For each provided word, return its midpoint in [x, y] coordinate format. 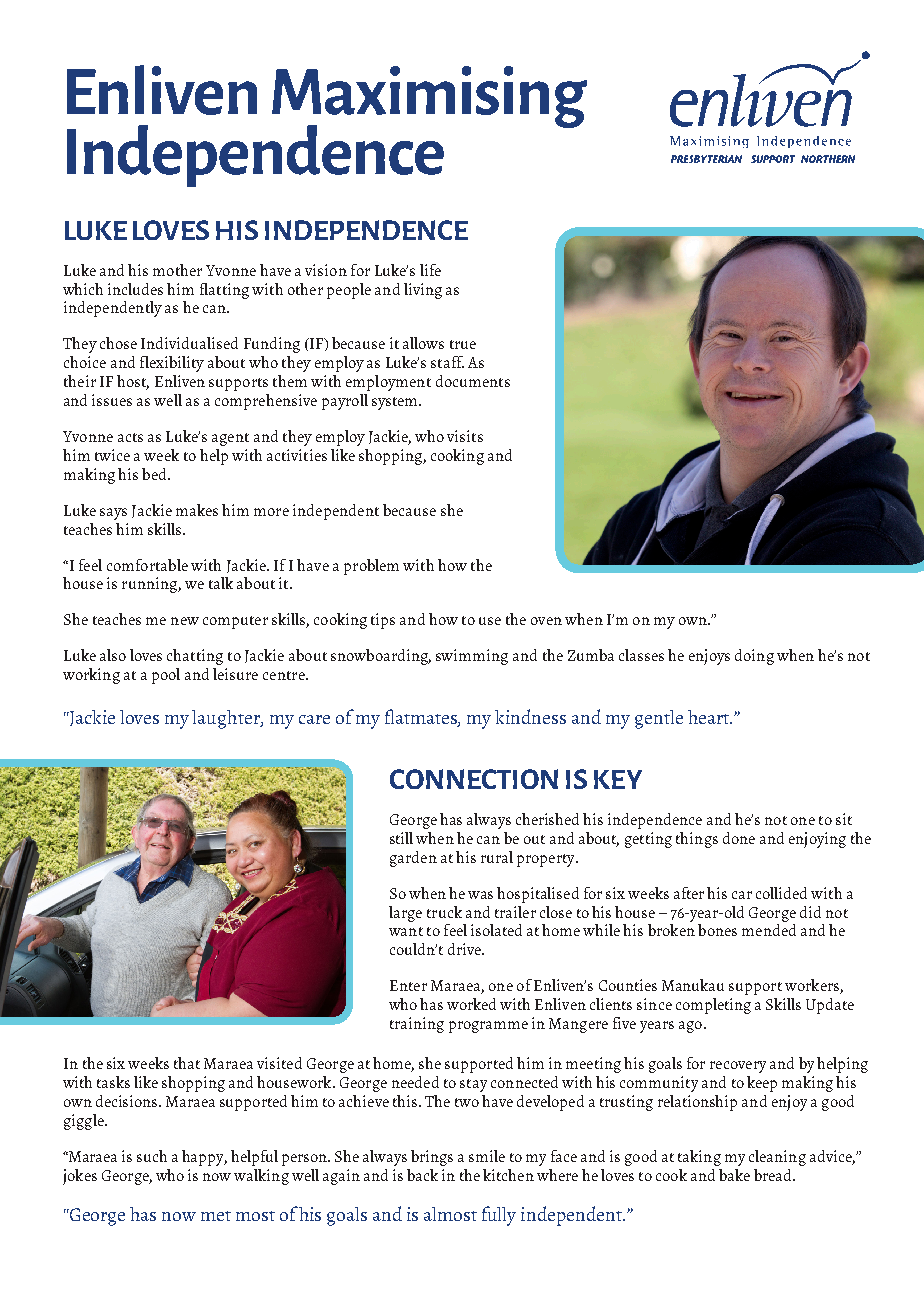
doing [754, 657]
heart [710, 717]
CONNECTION [474, 779]
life [430, 270]
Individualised [189, 343]
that [187, 1063]
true [463, 344]
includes [135, 289]
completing [713, 1006]
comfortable [147, 565]
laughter [227, 719]
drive [465, 949]
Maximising [429, 98]
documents [473, 381]
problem [371, 567]
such [152, 1156]
